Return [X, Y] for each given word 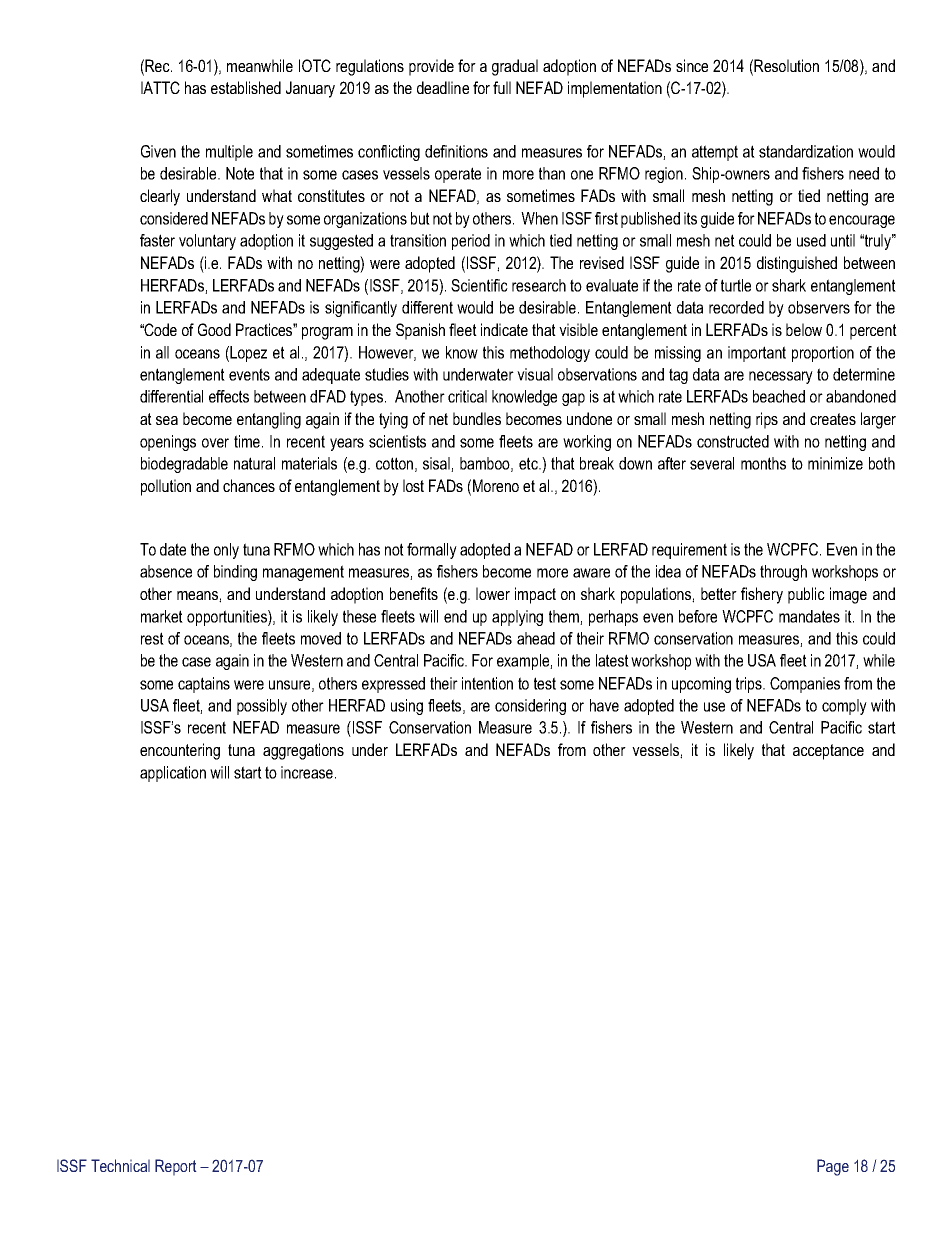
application [173, 774]
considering [530, 707]
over [215, 443]
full [502, 87]
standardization [806, 151]
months [763, 463]
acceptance [828, 752]
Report [176, 1167]
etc [529, 463]
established [246, 87]
